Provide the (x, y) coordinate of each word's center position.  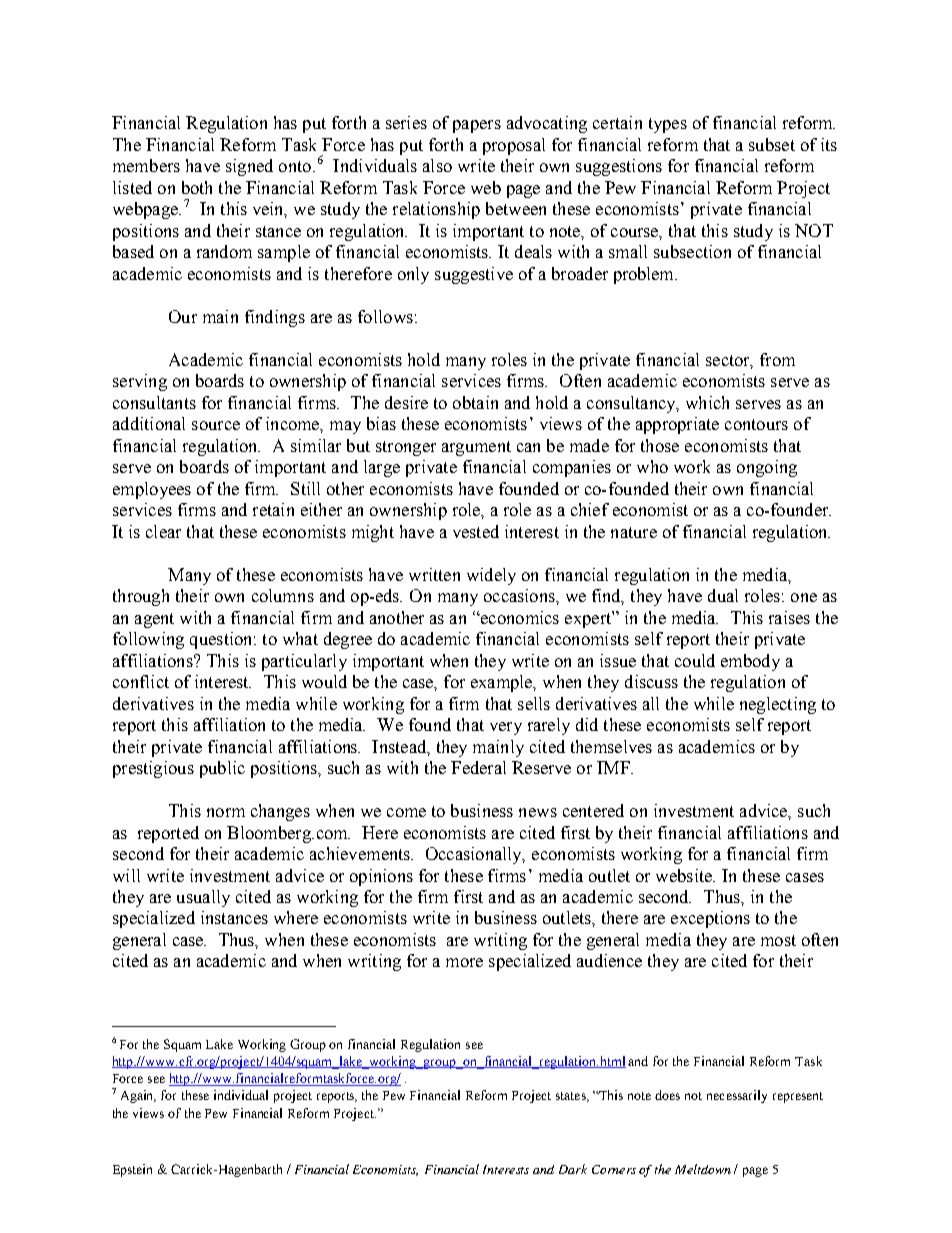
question (222, 640)
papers (477, 126)
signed (249, 167)
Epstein (132, 1170)
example (503, 683)
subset (772, 144)
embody (750, 662)
